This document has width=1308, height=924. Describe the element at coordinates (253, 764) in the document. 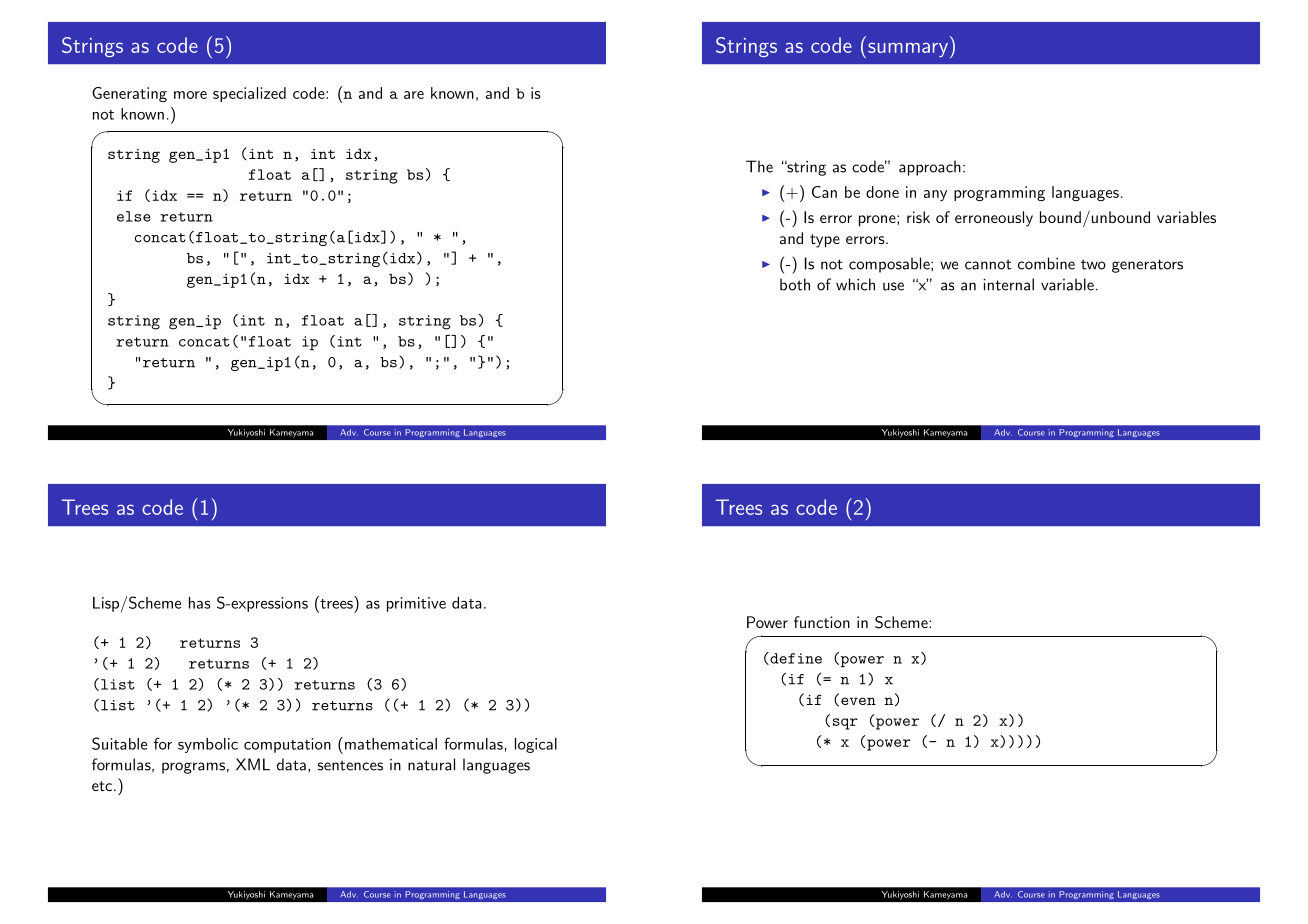

I see `XML` at that location.
